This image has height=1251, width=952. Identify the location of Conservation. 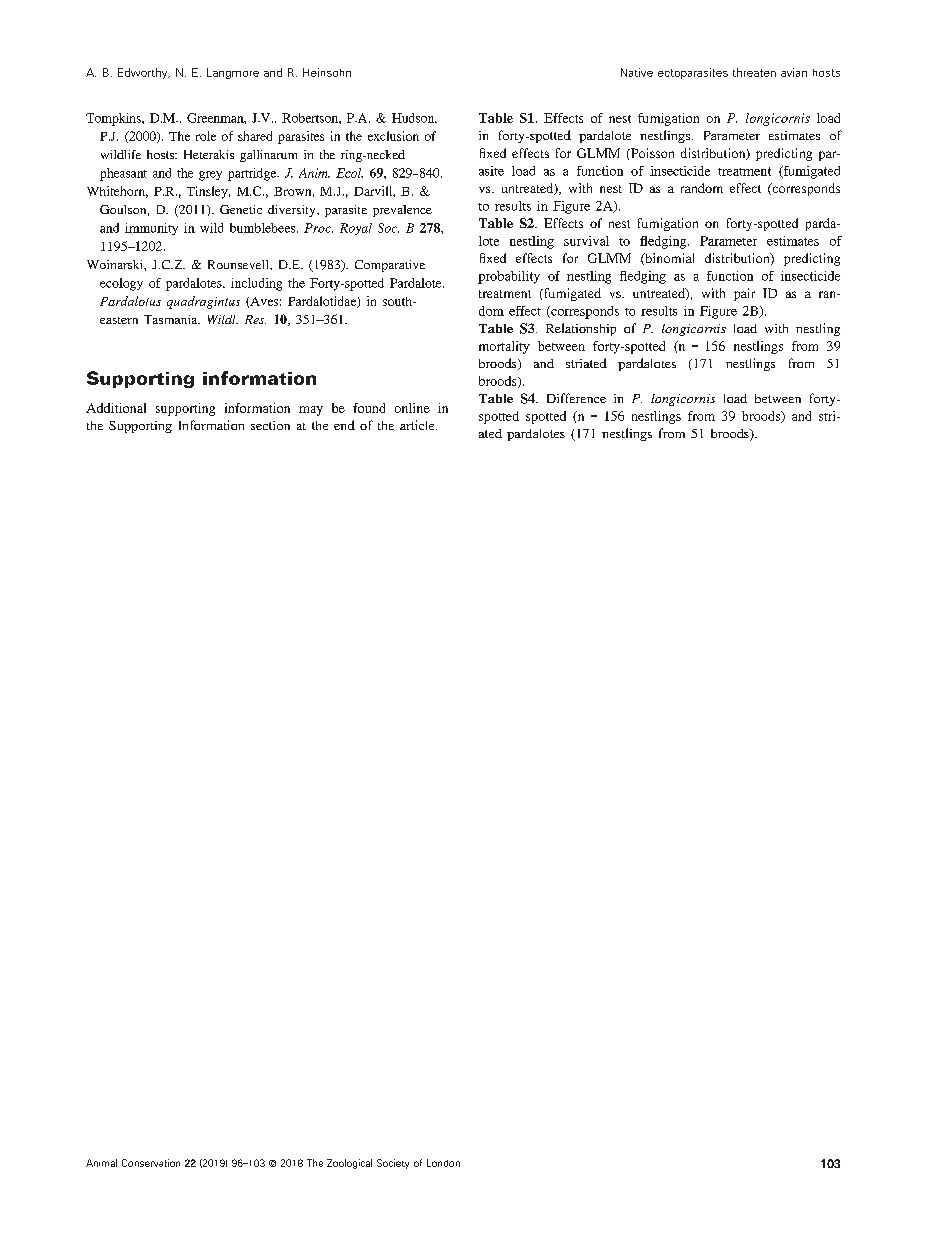
(151, 1163).
